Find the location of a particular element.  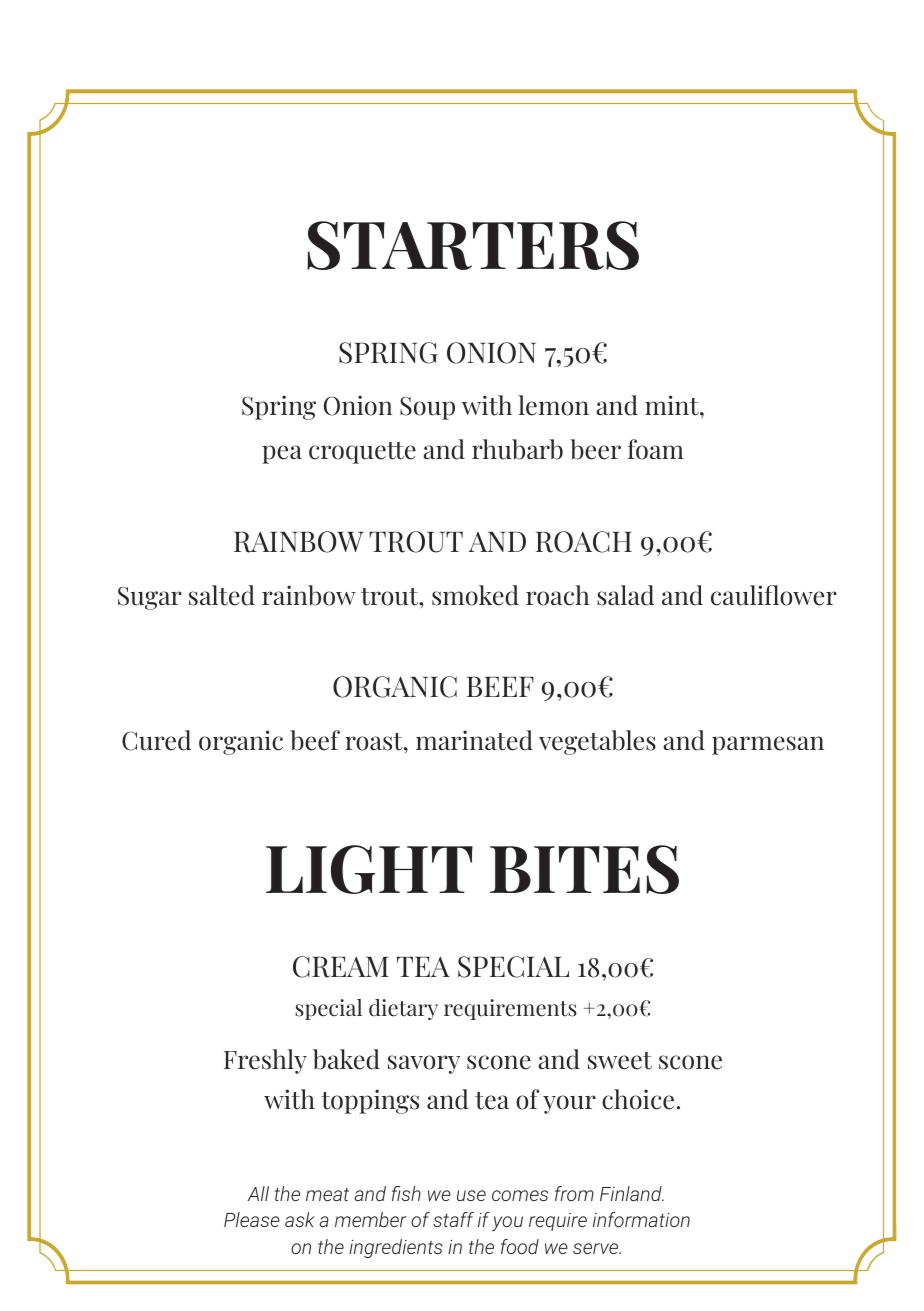

mint is located at coordinates (673, 405).
